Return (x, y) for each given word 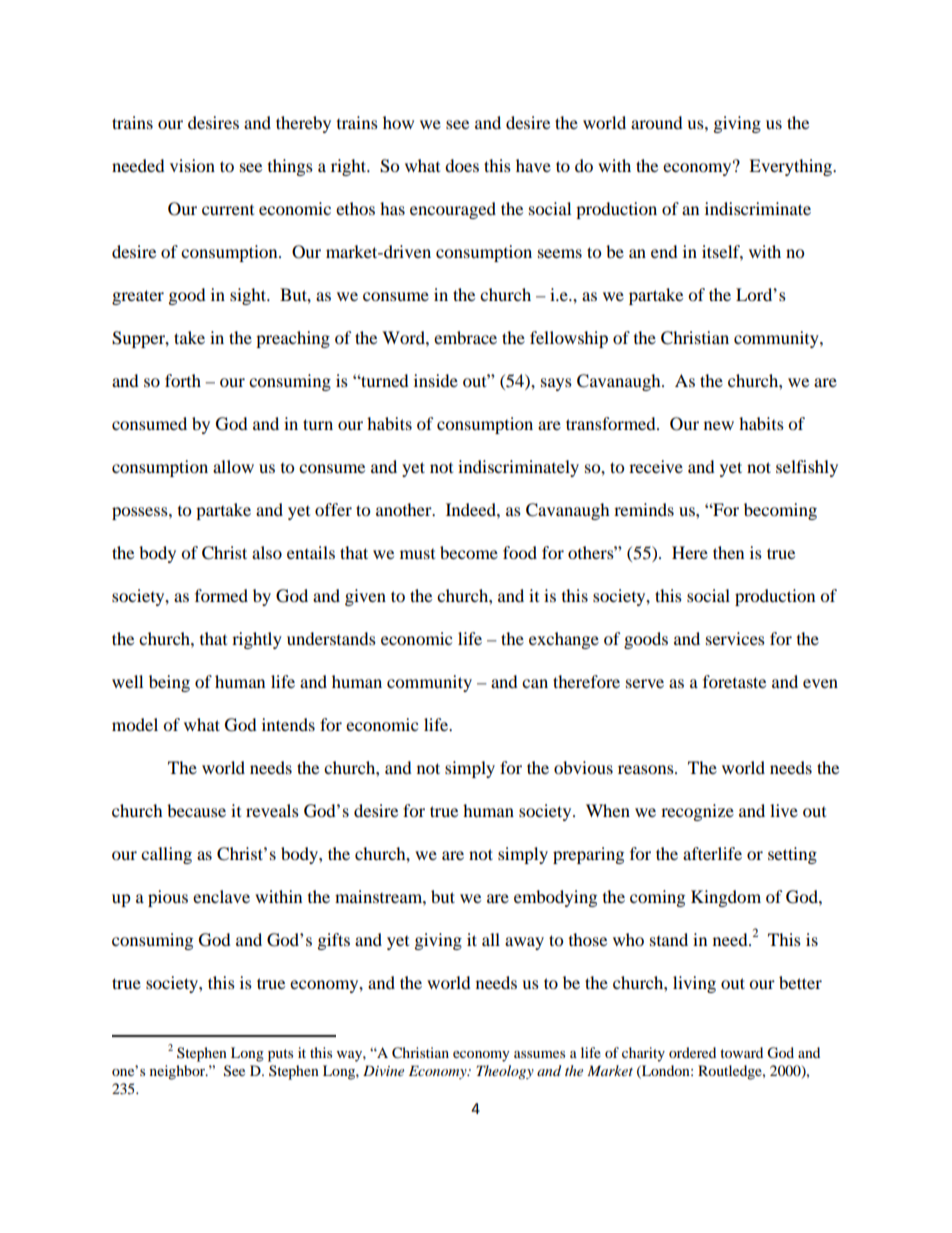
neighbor (178, 1072)
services (735, 638)
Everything (792, 167)
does (462, 165)
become (469, 552)
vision (192, 165)
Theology (505, 1072)
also (267, 552)
